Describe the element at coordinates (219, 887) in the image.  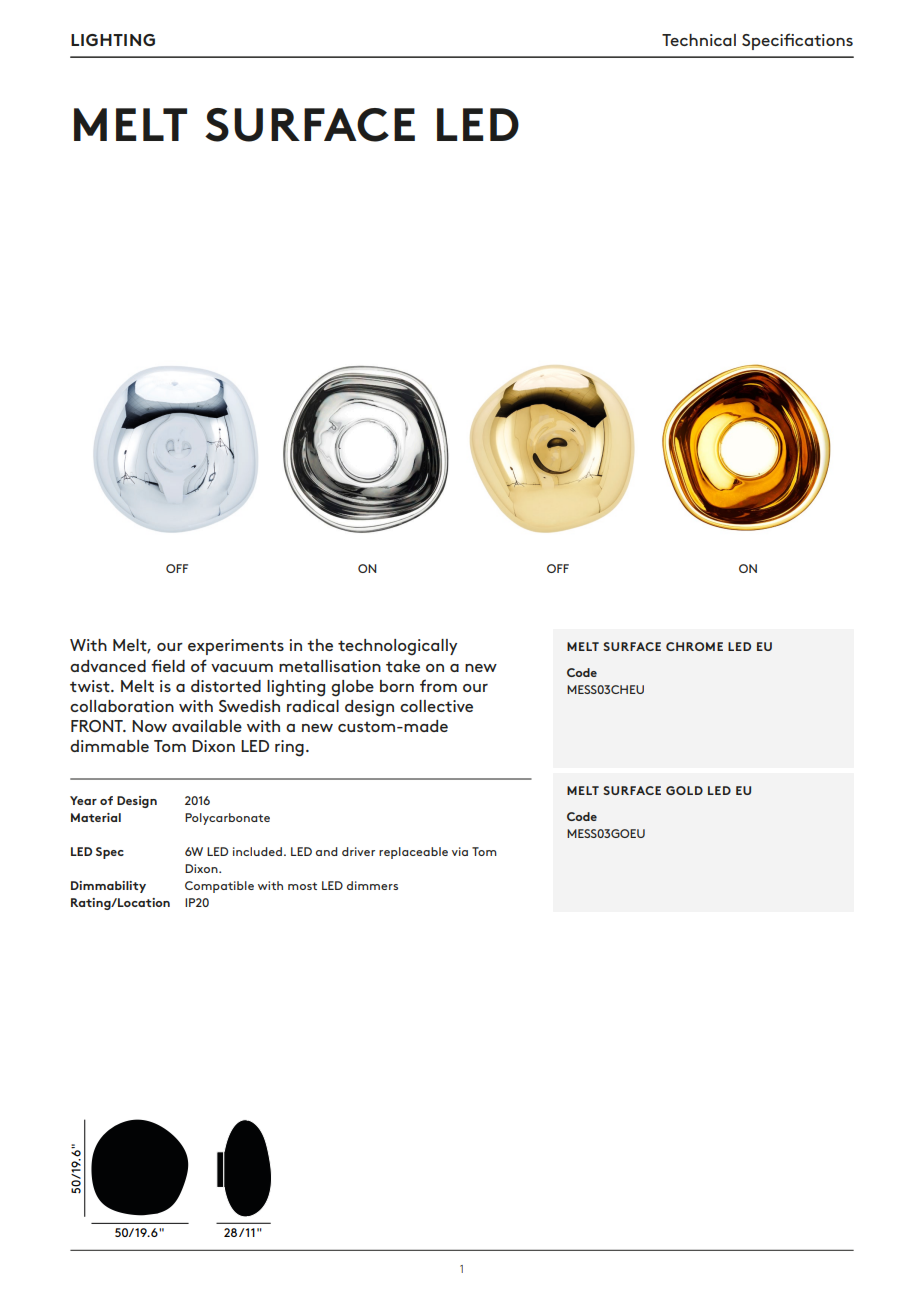
I see `Compatible` at that location.
